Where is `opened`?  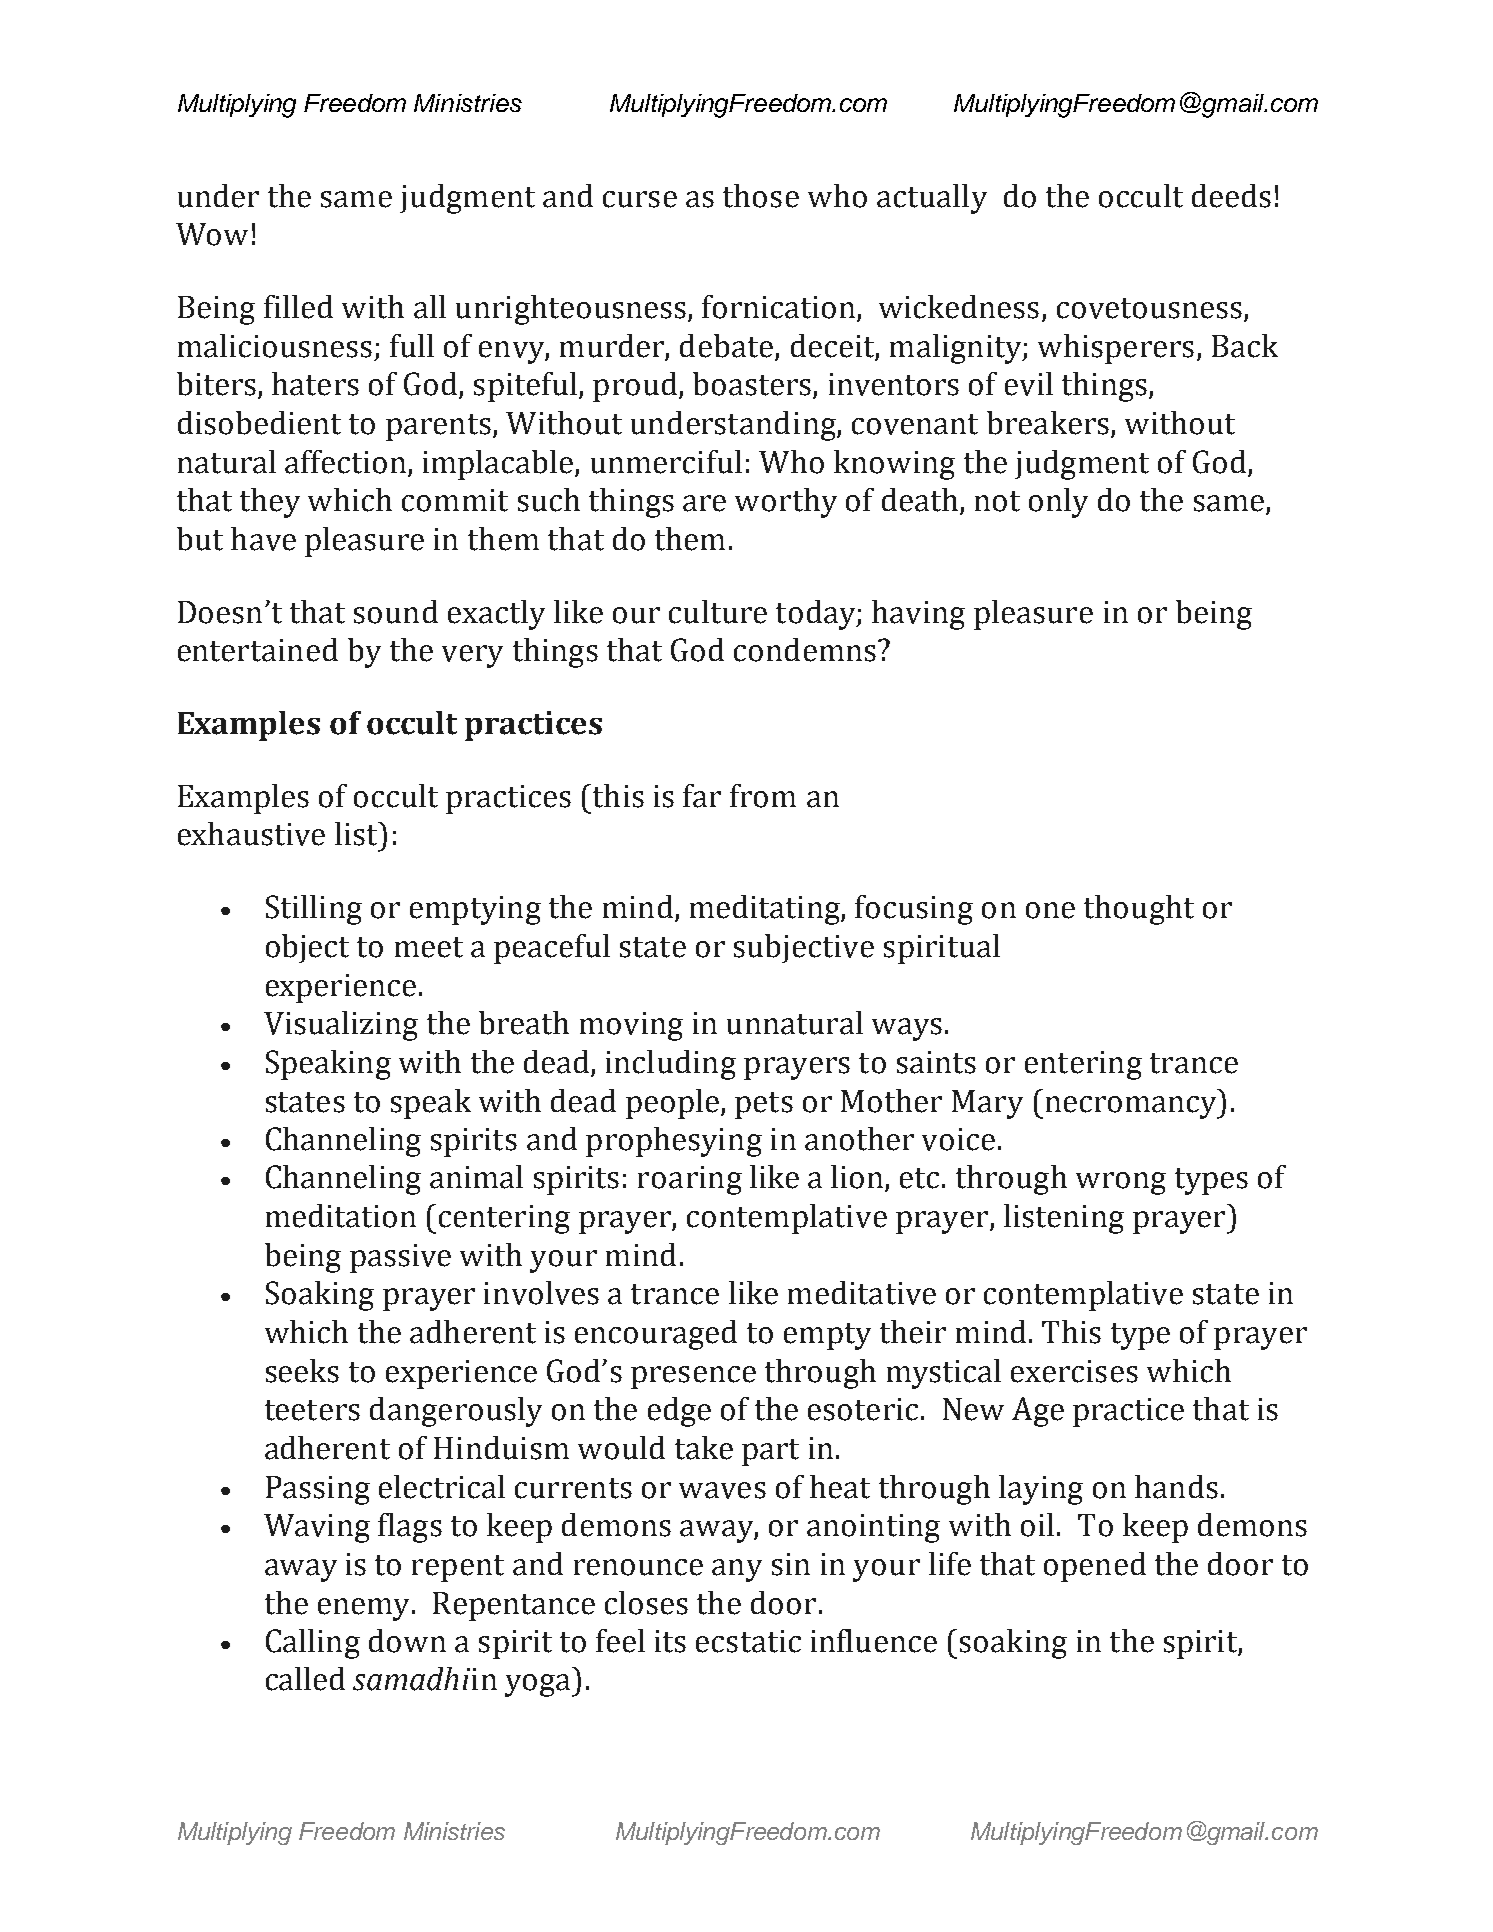 opened is located at coordinates (1095, 1567).
